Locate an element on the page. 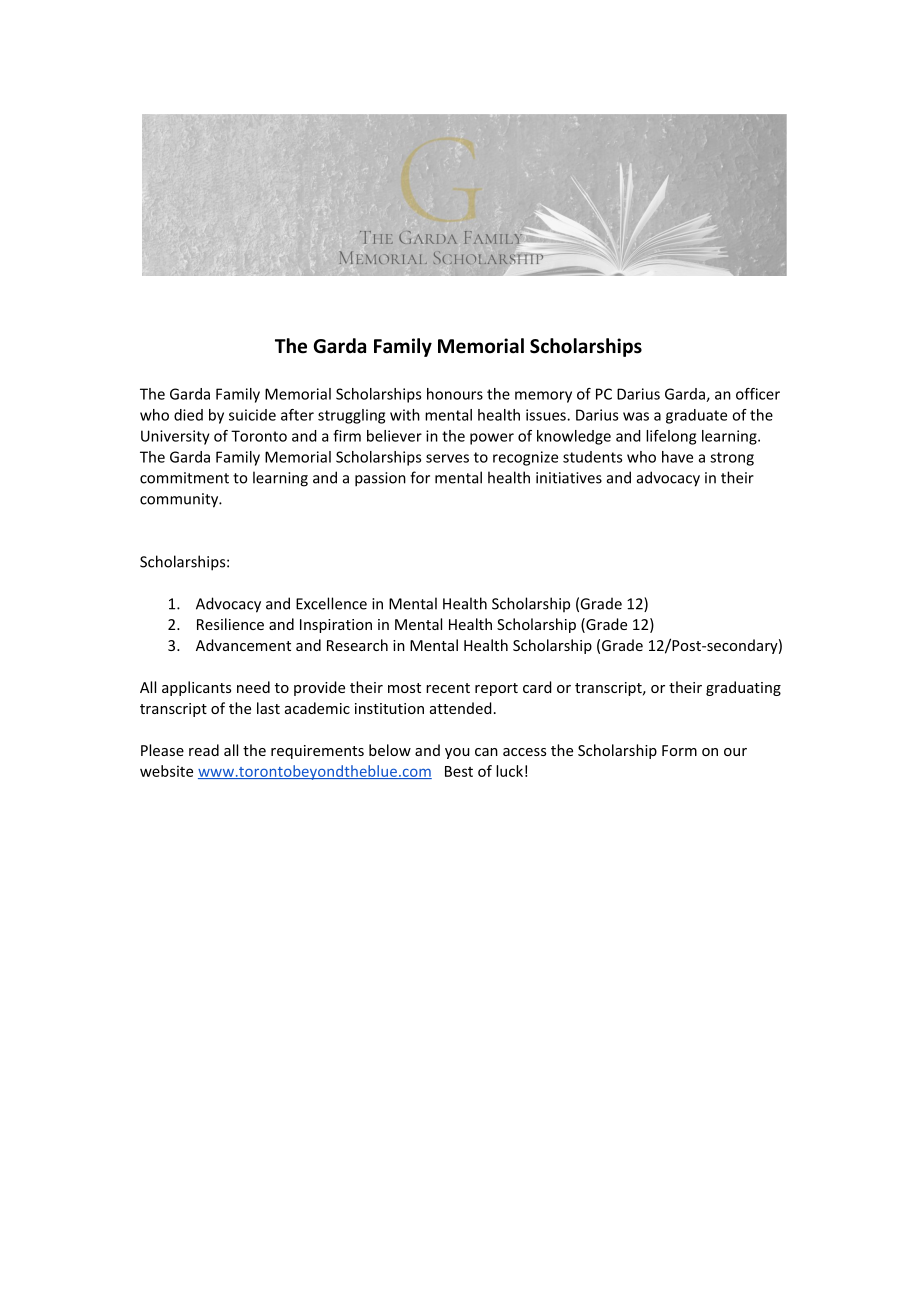 The image size is (924, 1308). graduate is located at coordinates (696, 416).
